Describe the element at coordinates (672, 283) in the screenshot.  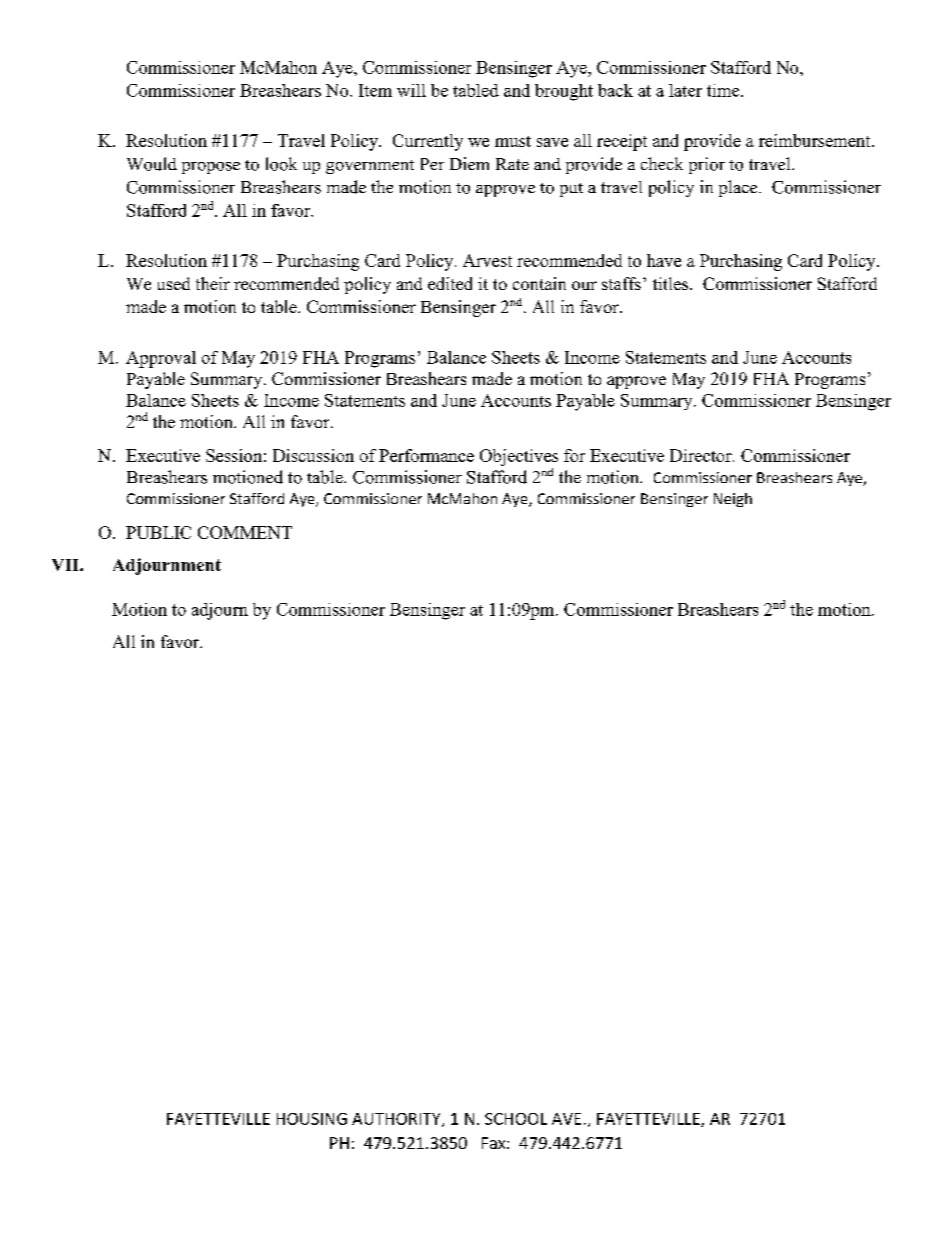
I see `titles` at that location.
